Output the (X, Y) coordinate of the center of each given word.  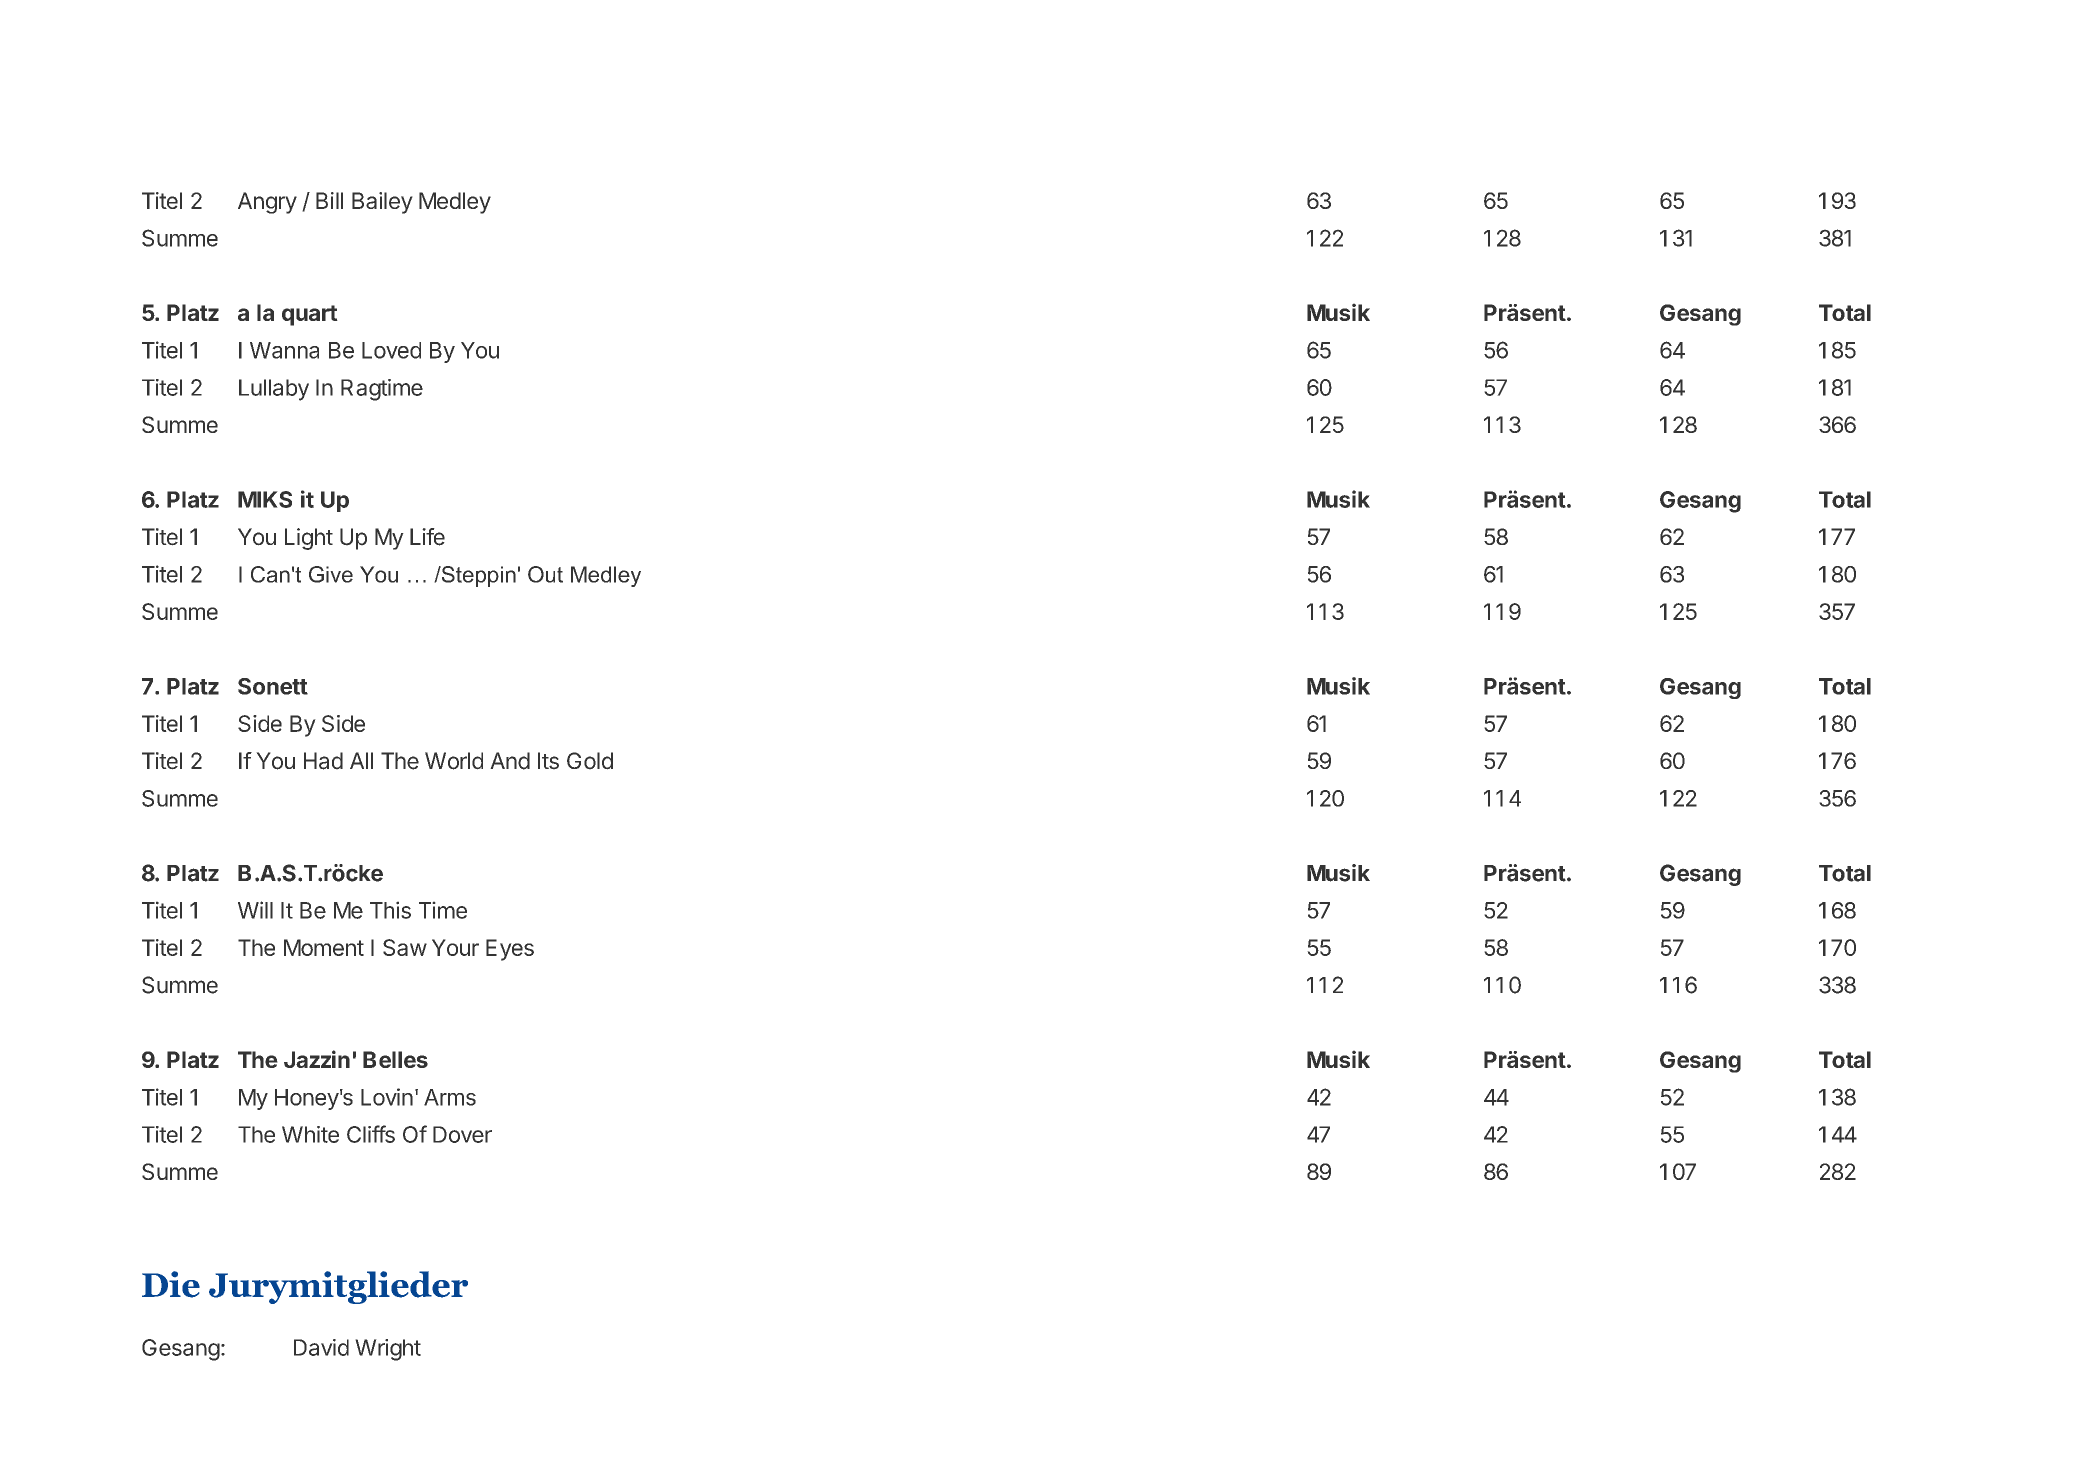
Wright (388, 1350)
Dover (462, 1134)
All (361, 760)
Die (171, 1284)
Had (323, 761)
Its (548, 761)
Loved (391, 350)
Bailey (382, 203)
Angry (267, 203)
